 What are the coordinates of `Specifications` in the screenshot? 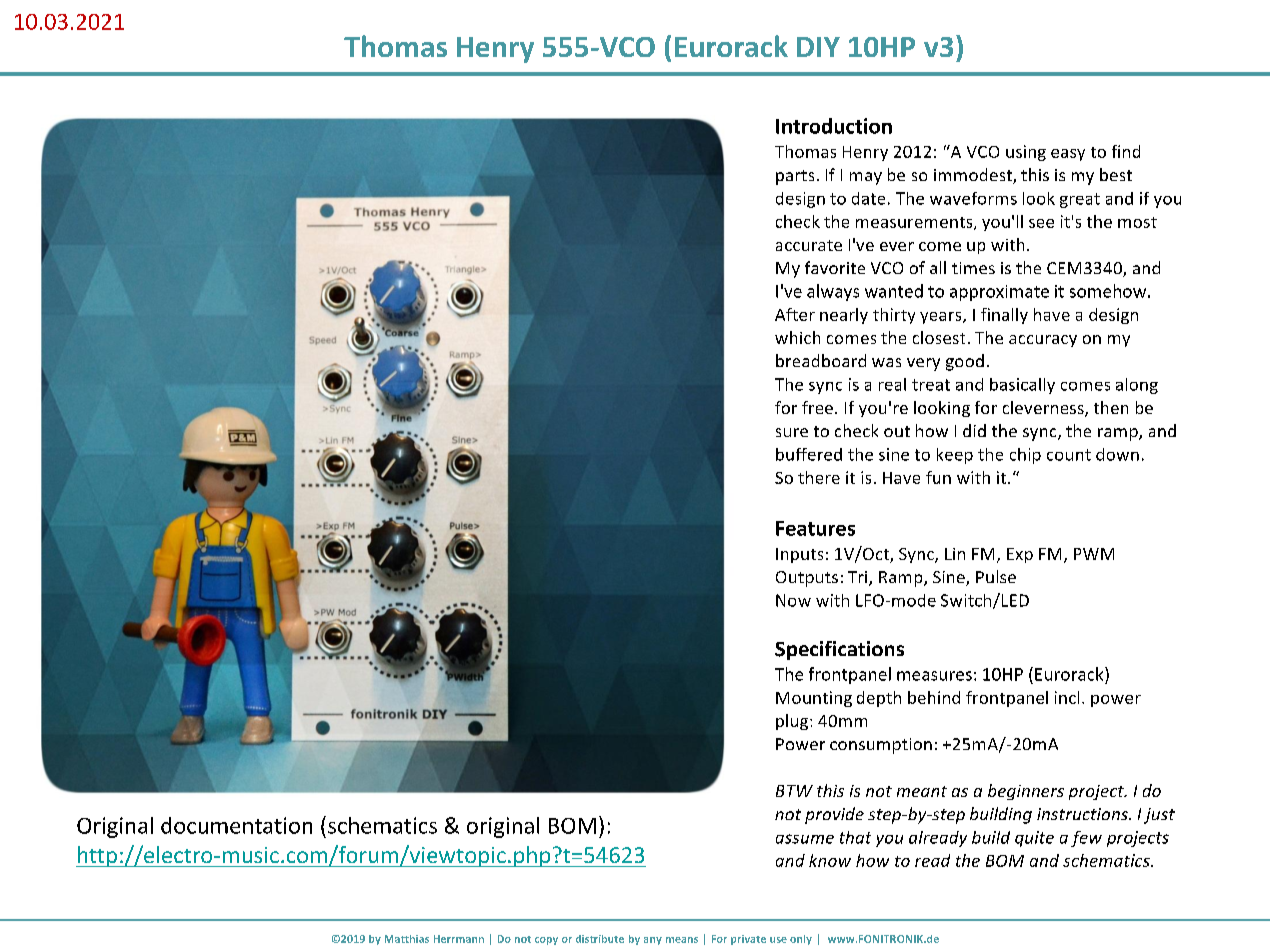 It's located at (839, 650).
